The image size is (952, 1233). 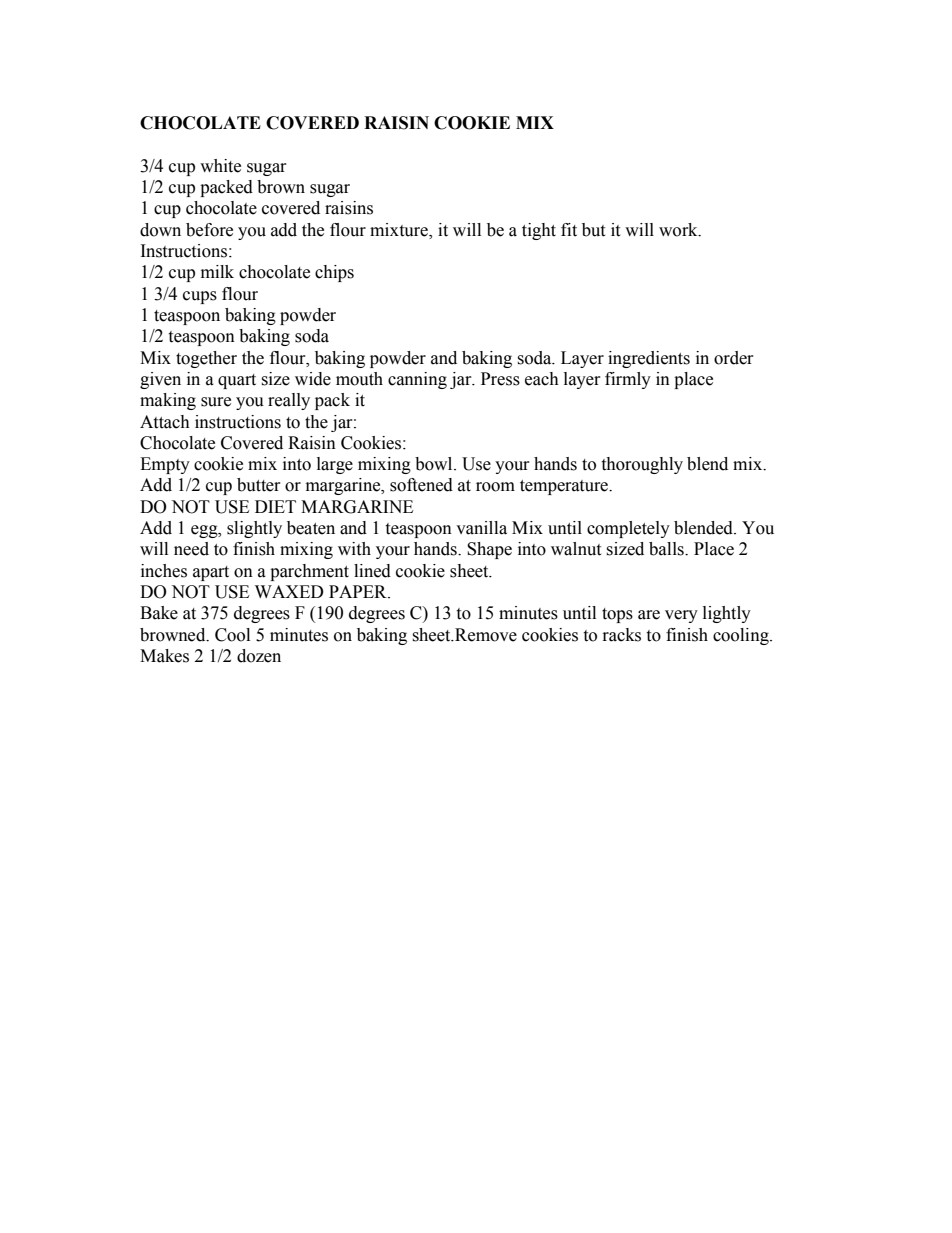 I want to click on milk, so click(x=217, y=271).
